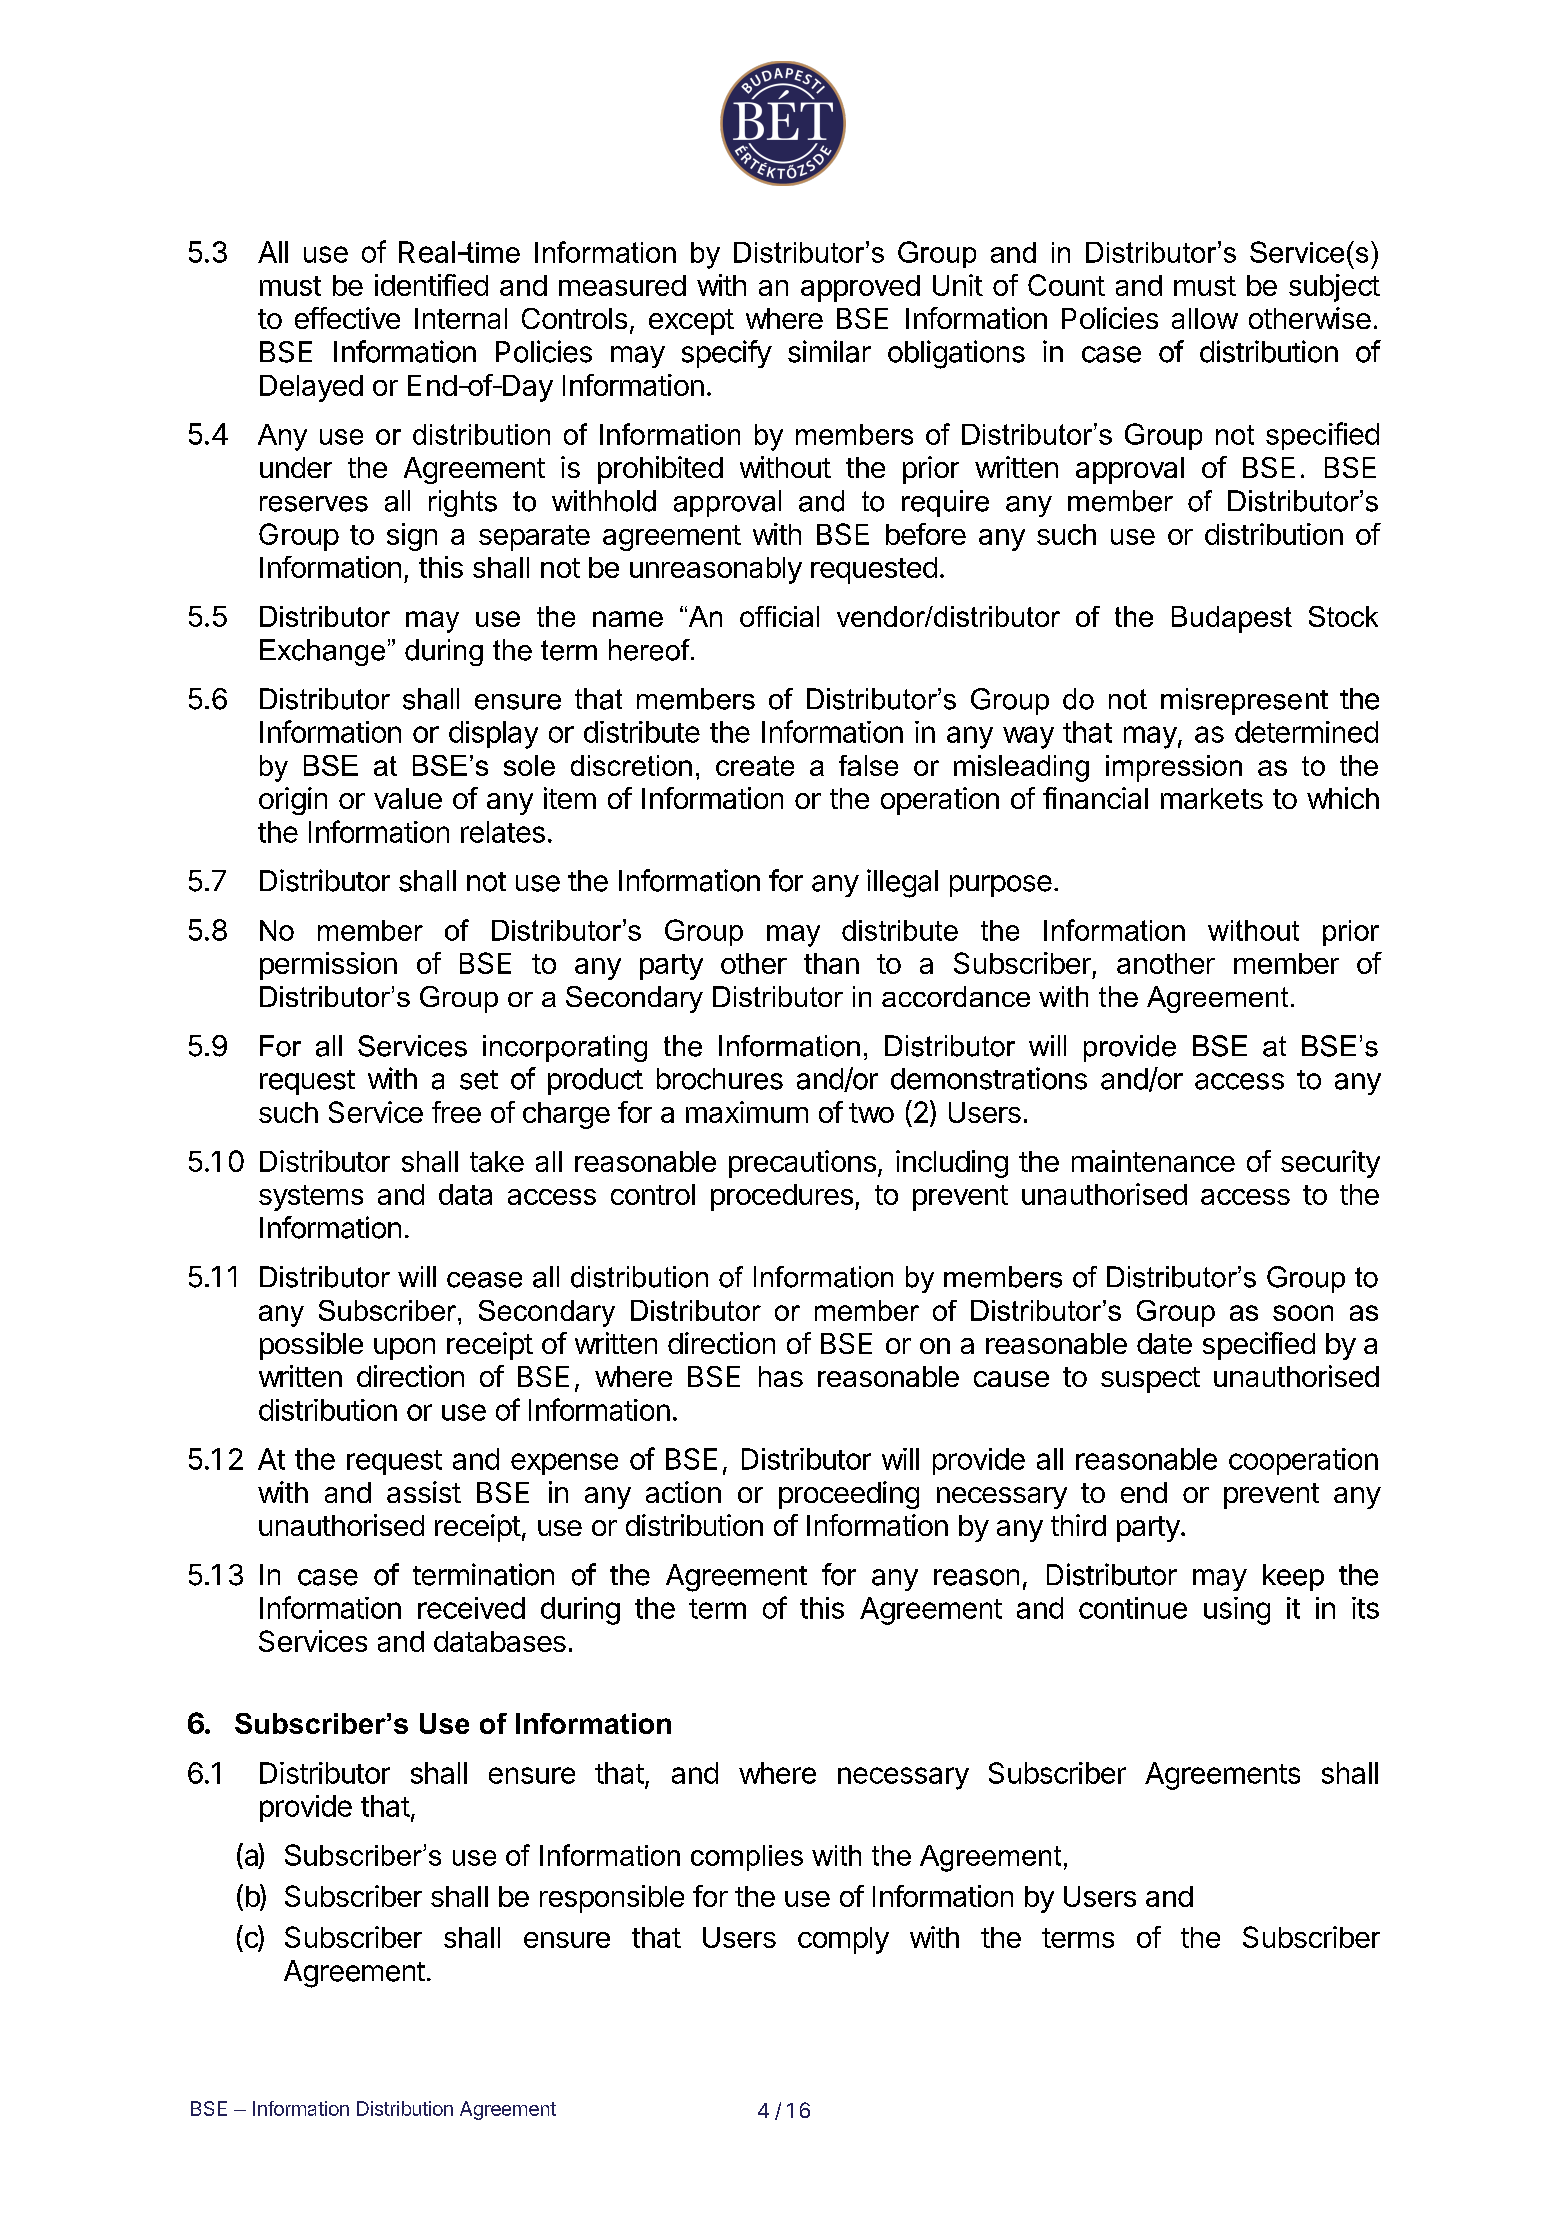 This image has height=2215, width=1566. What do you see at coordinates (461, 318) in the image?
I see `Internal` at bounding box center [461, 318].
